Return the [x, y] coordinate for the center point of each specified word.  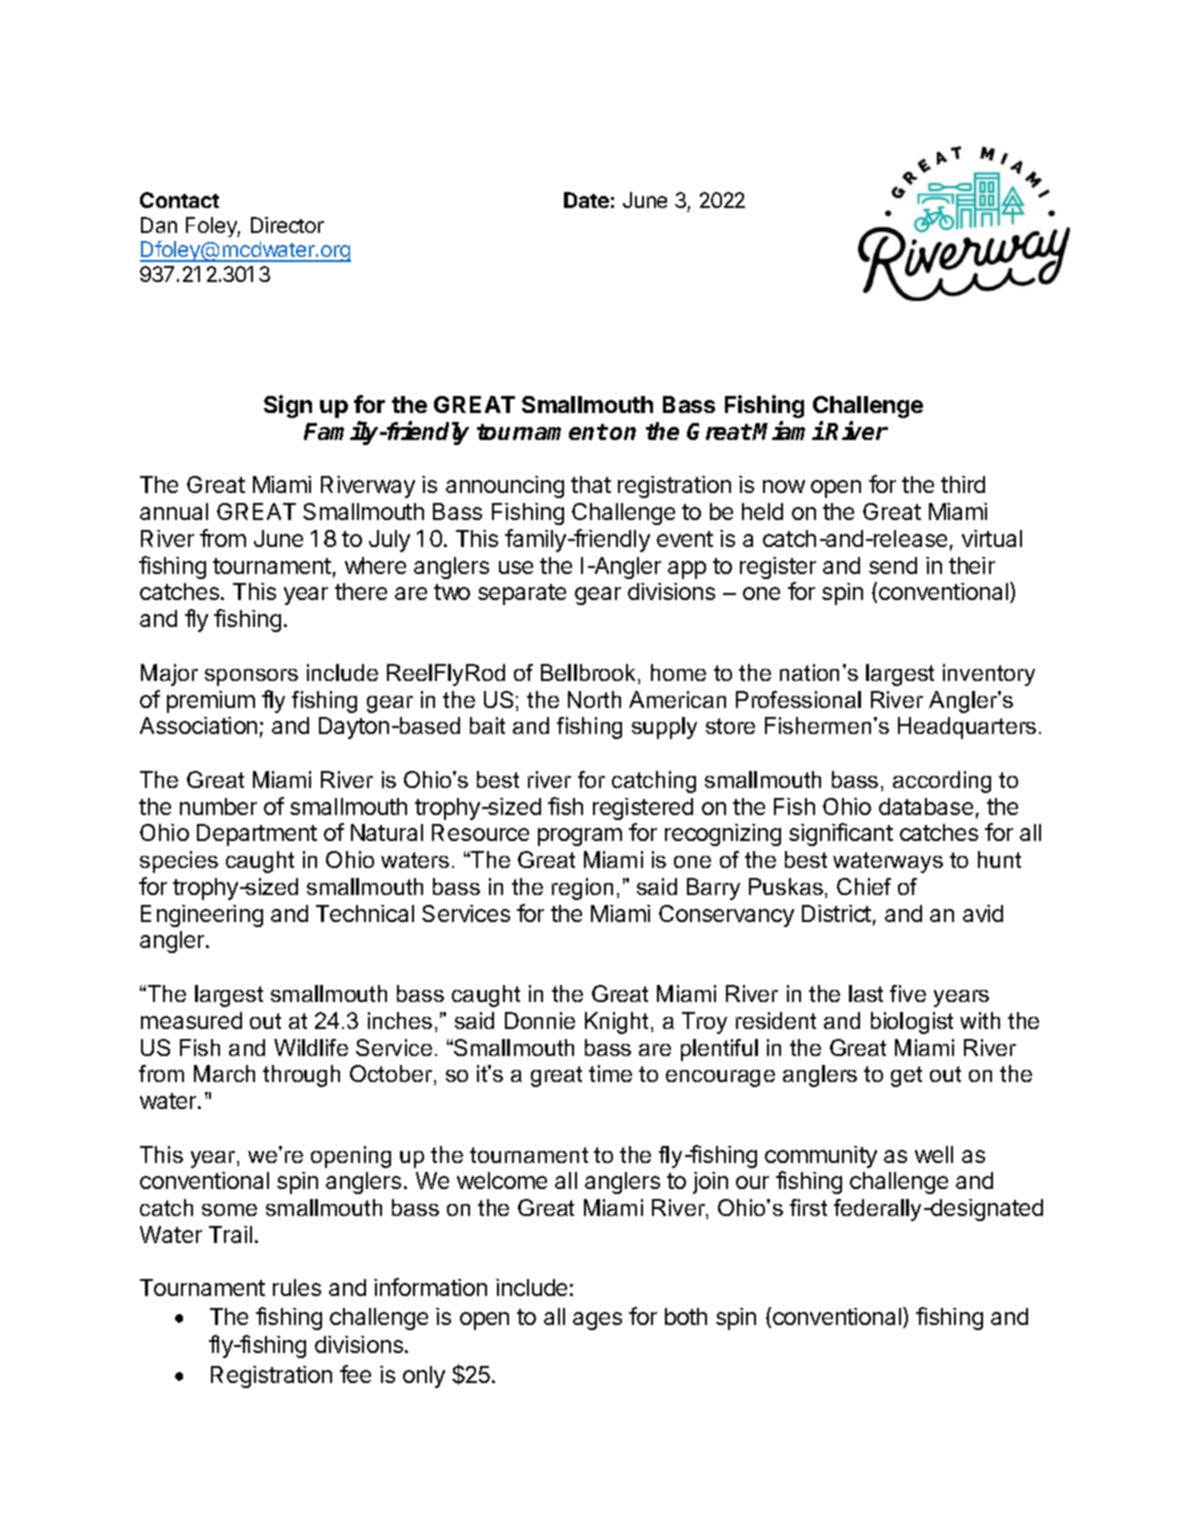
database [926, 806]
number [218, 806]
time [610, 1073]
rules [297, 1287]
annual [174, 511]
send [893, 565]
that [591, 484]
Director [287, 225]
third [963, 484]
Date [586, 200]
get [906, 1076]
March [224, 1073]
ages [597, 1321]
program [580, 837]
